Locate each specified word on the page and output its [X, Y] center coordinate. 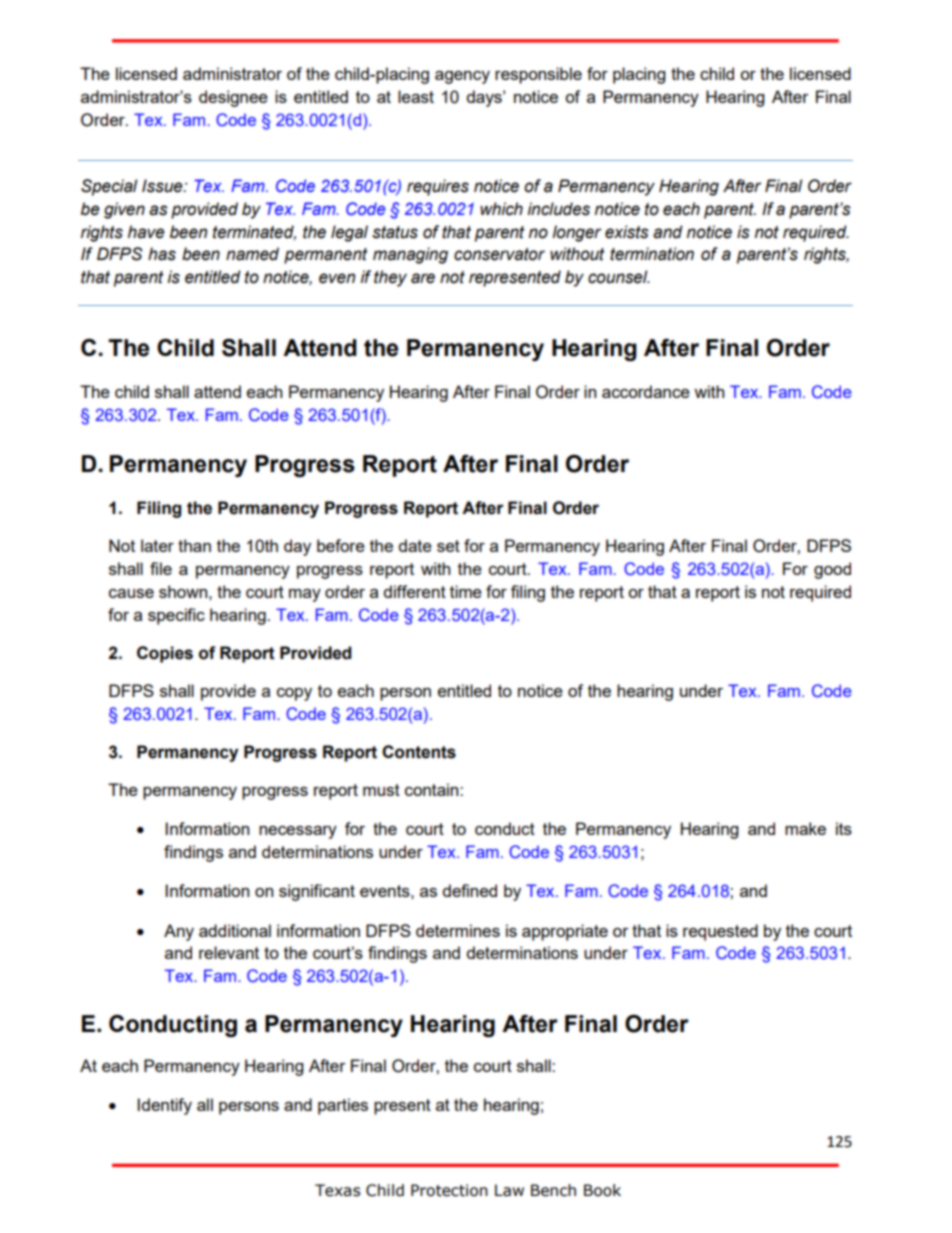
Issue [163, 186]
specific [176, 616]
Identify [165, 1106]
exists [627, 232]
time [466, 591]
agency [462, 77]
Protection [449, 1190]
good [832, 570]
